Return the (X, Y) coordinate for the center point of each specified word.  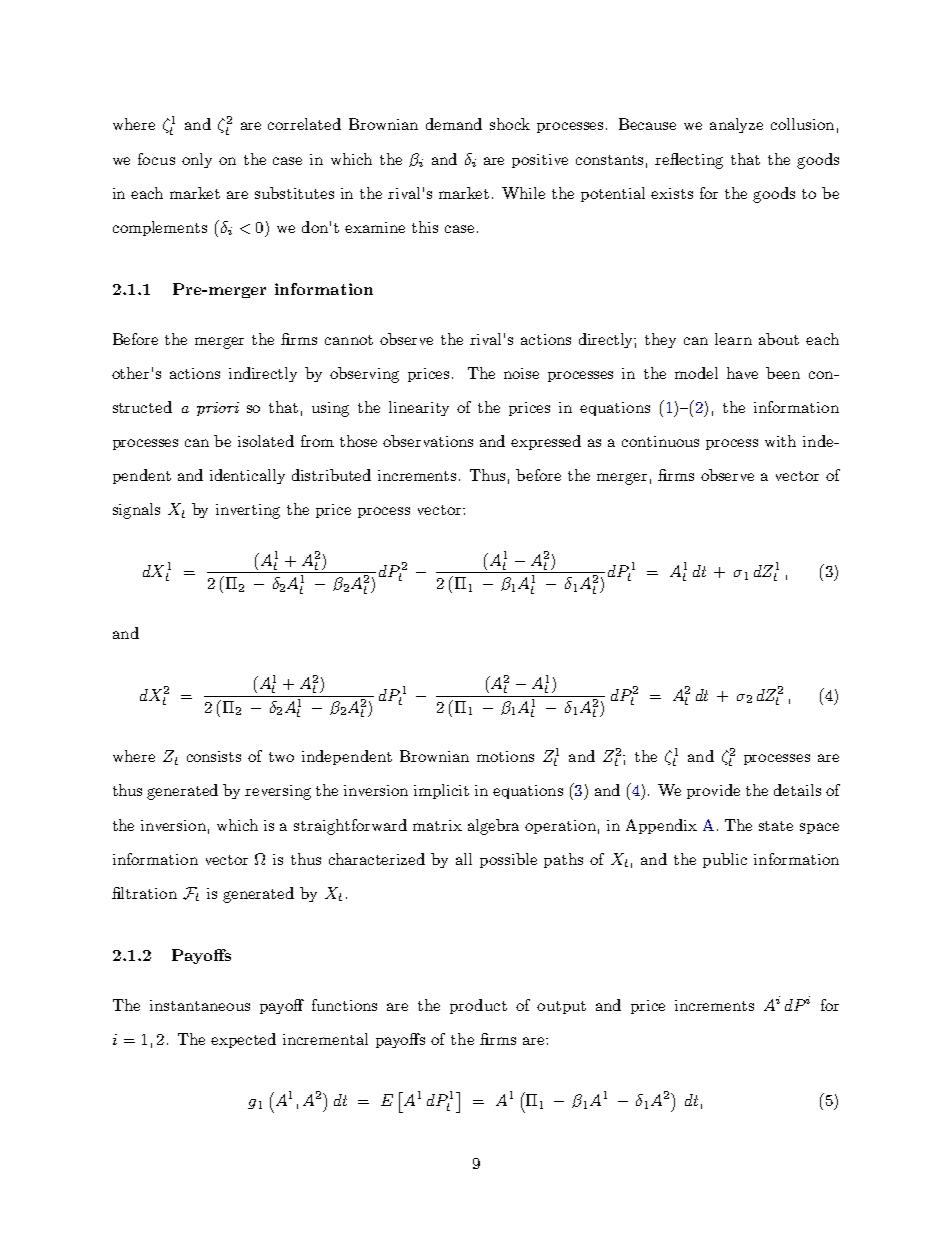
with (780, 441)
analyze (736, 125)
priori (218, 409)
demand (454, 124)
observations (428, 441)
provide (713, 791)
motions (505, 756)
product (478, 1006)
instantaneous (200, 1005)
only (197, 160)
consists (214, 756)
